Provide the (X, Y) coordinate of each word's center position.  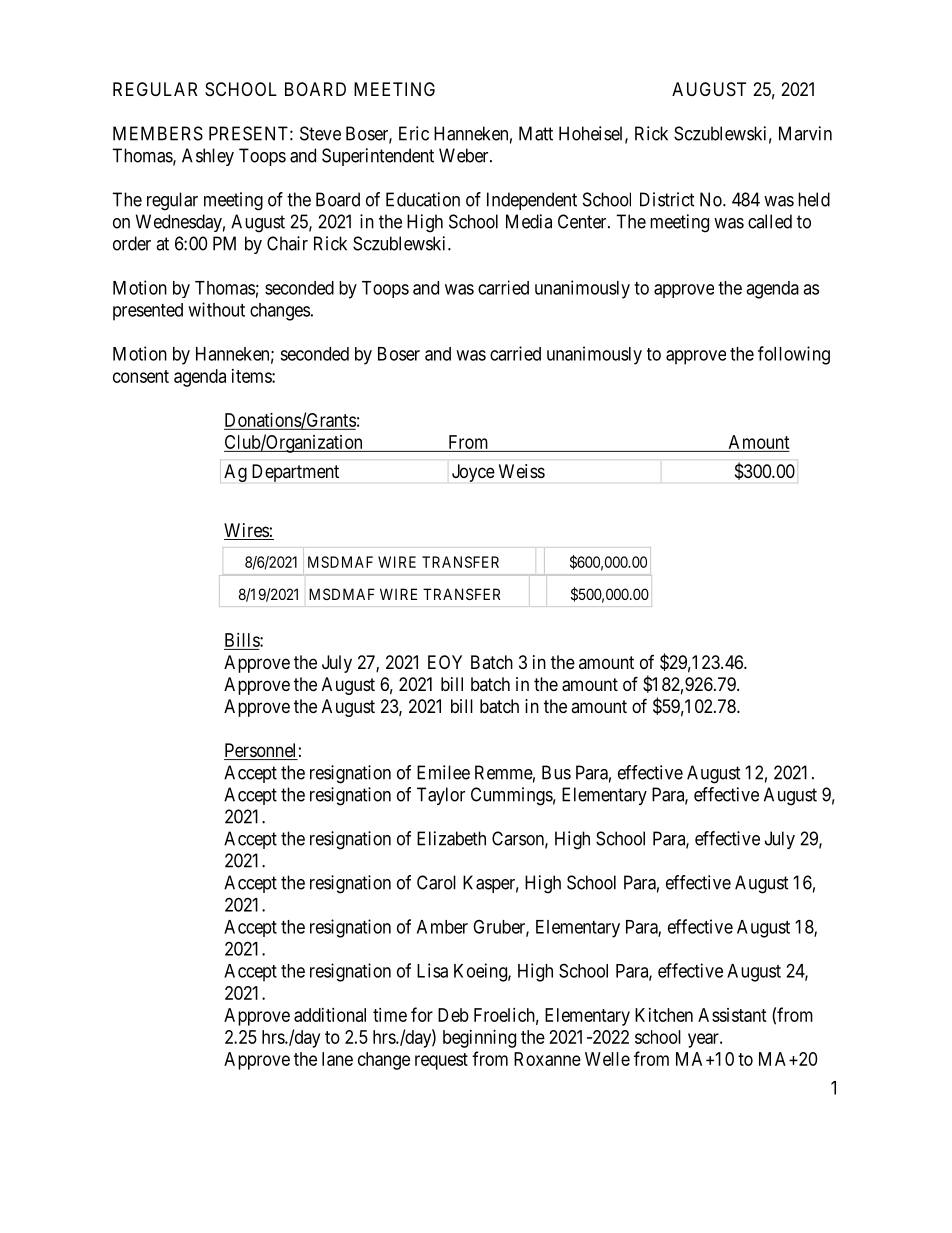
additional (330, 1015)
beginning (479, 1039)
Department (295, 473)
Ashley (208, 157)
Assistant (732, 1015)
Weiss (522, 471)
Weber (465, 155)
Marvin (805, 133)
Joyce (473, 473)
